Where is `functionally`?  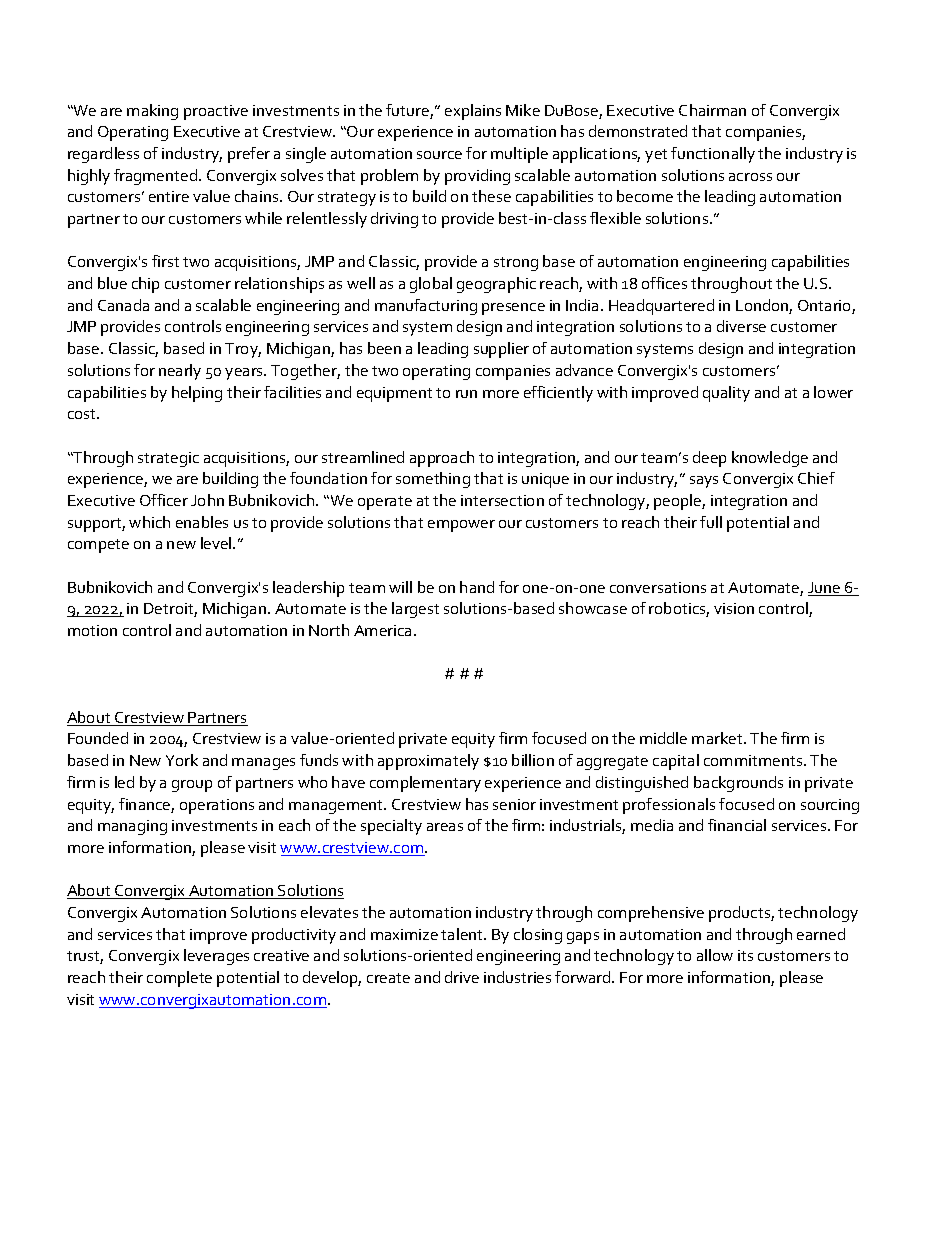
functionally is located at coordinates (713, 155).
